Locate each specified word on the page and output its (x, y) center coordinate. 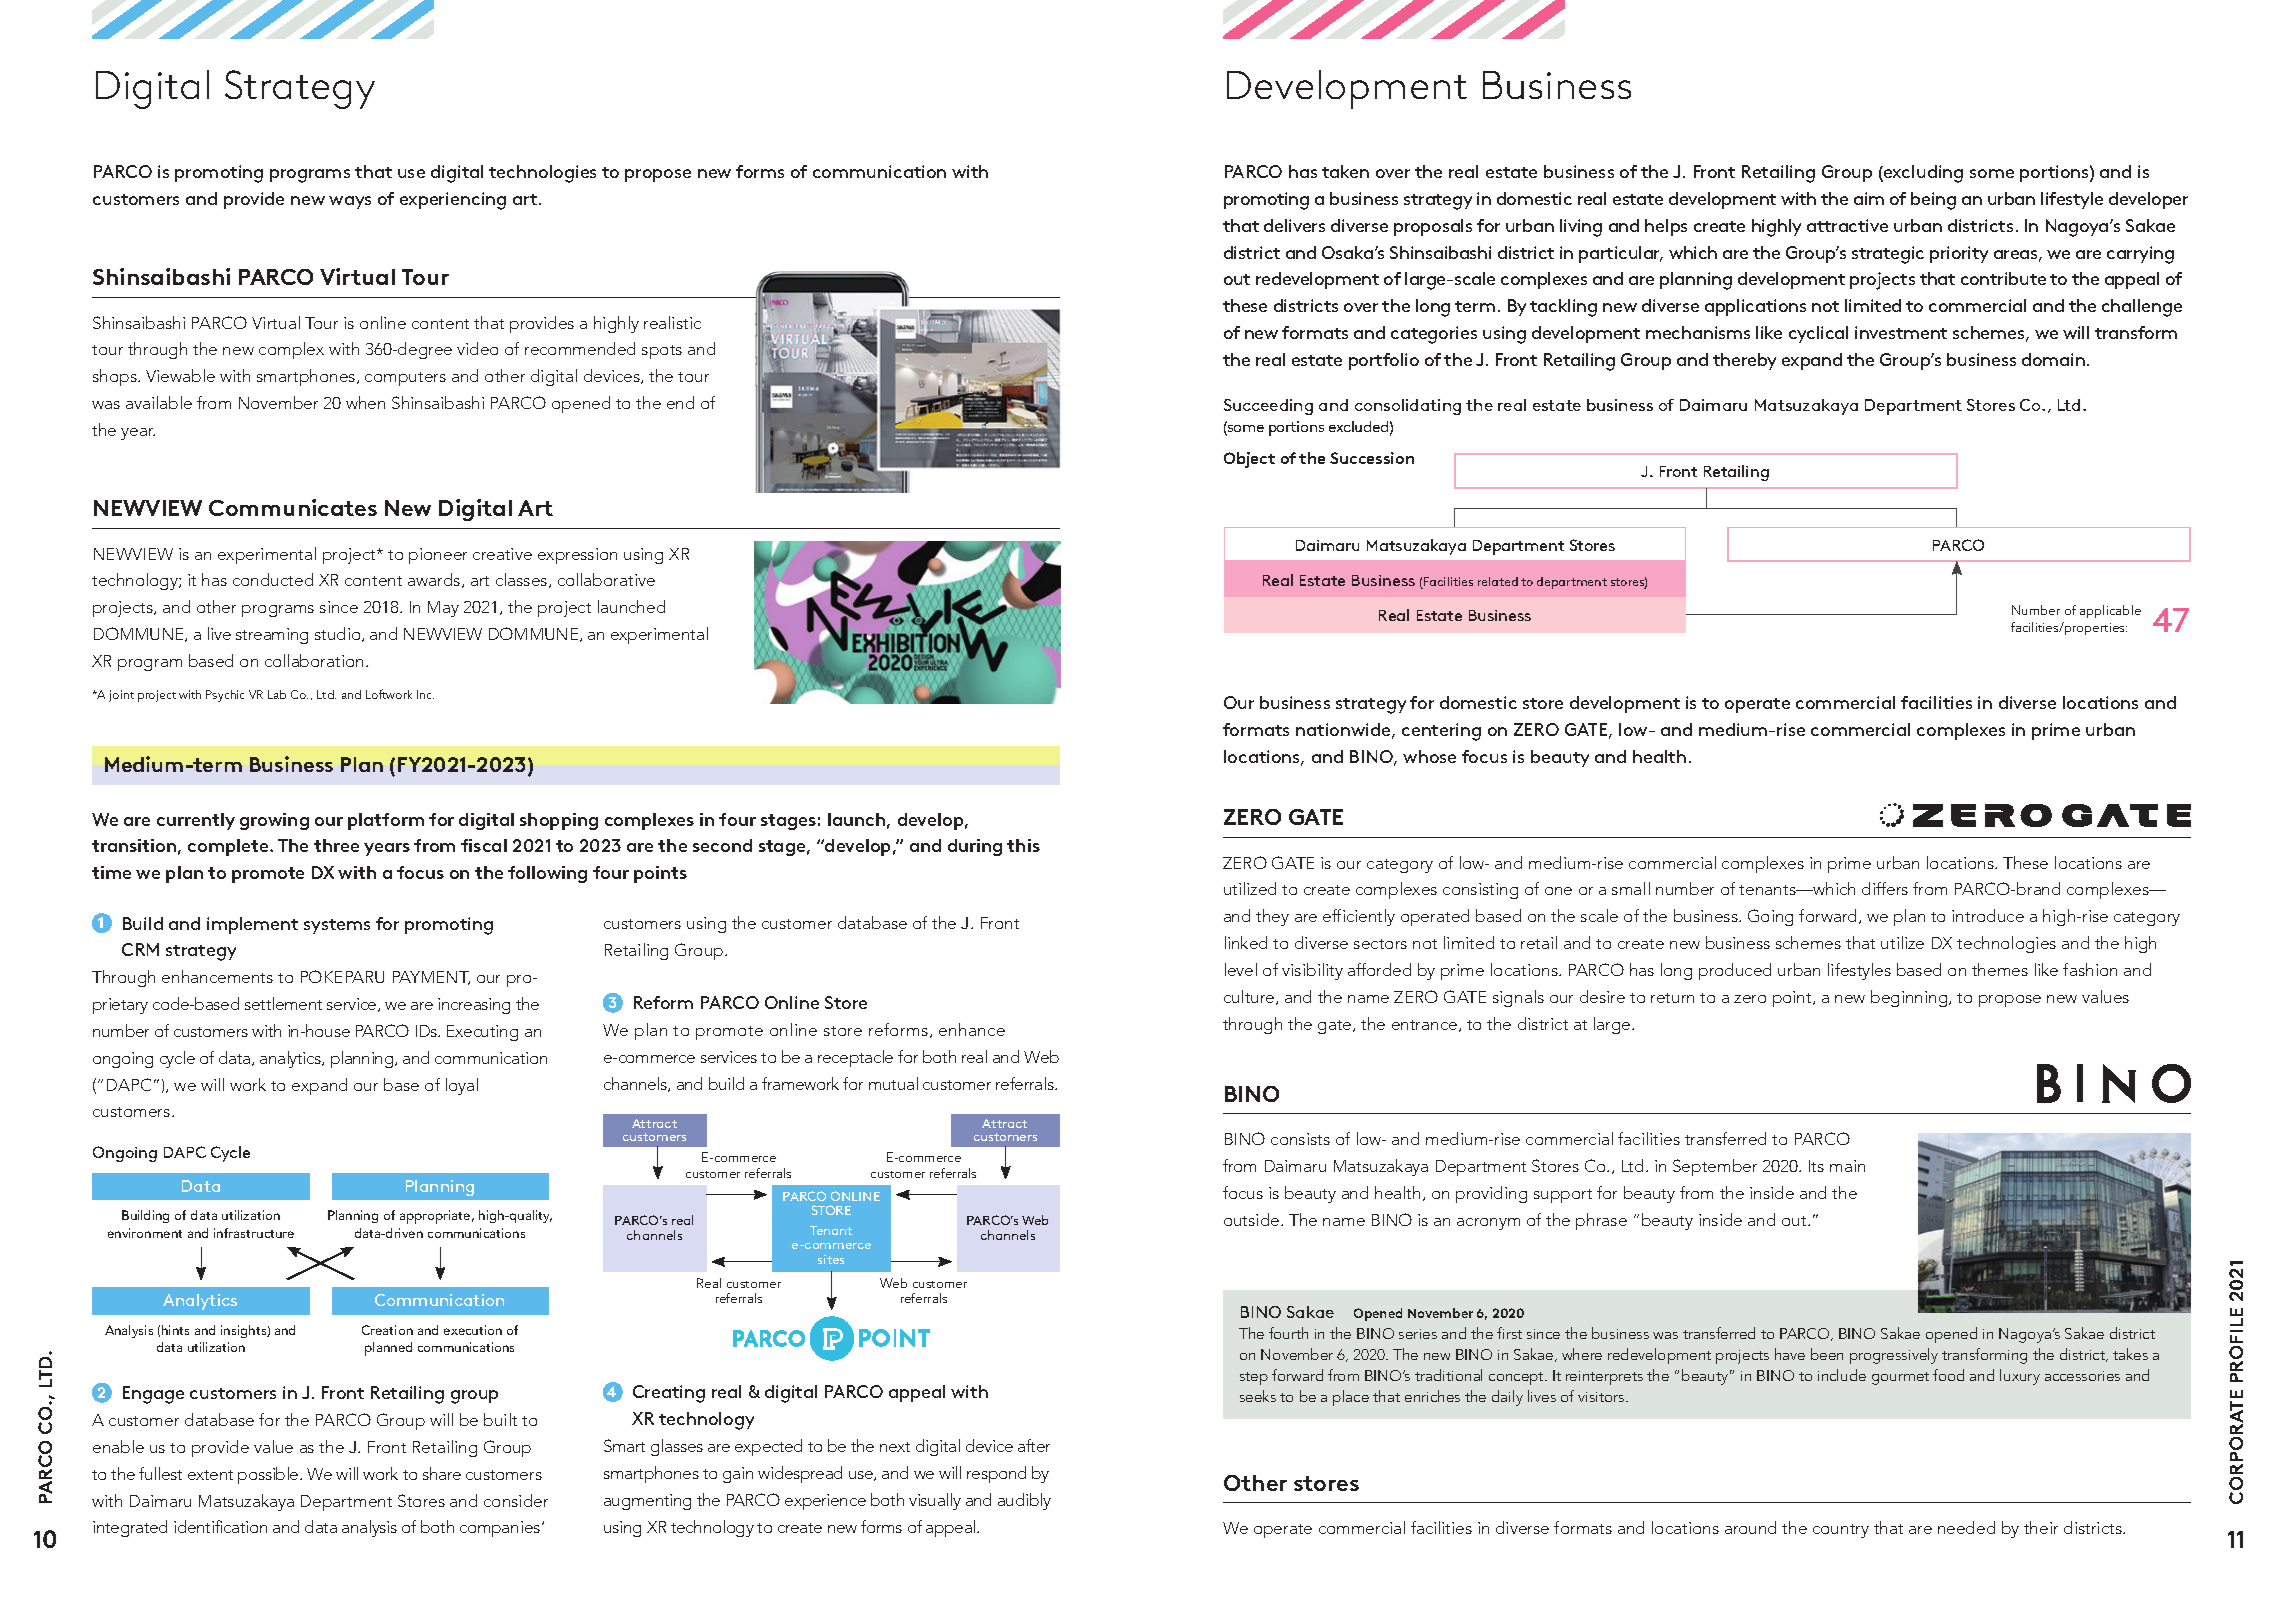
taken (1345, 171)
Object (1249, 460)
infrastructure (254, 1233)
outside (1253, 1219)
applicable (2110, 611)
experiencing (453, 201)
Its (1816, 1166)
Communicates (293, 507)
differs (1885, 888)
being (1933, 201)
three (336, 845)
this (1023, 845)
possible (269, 1475)
